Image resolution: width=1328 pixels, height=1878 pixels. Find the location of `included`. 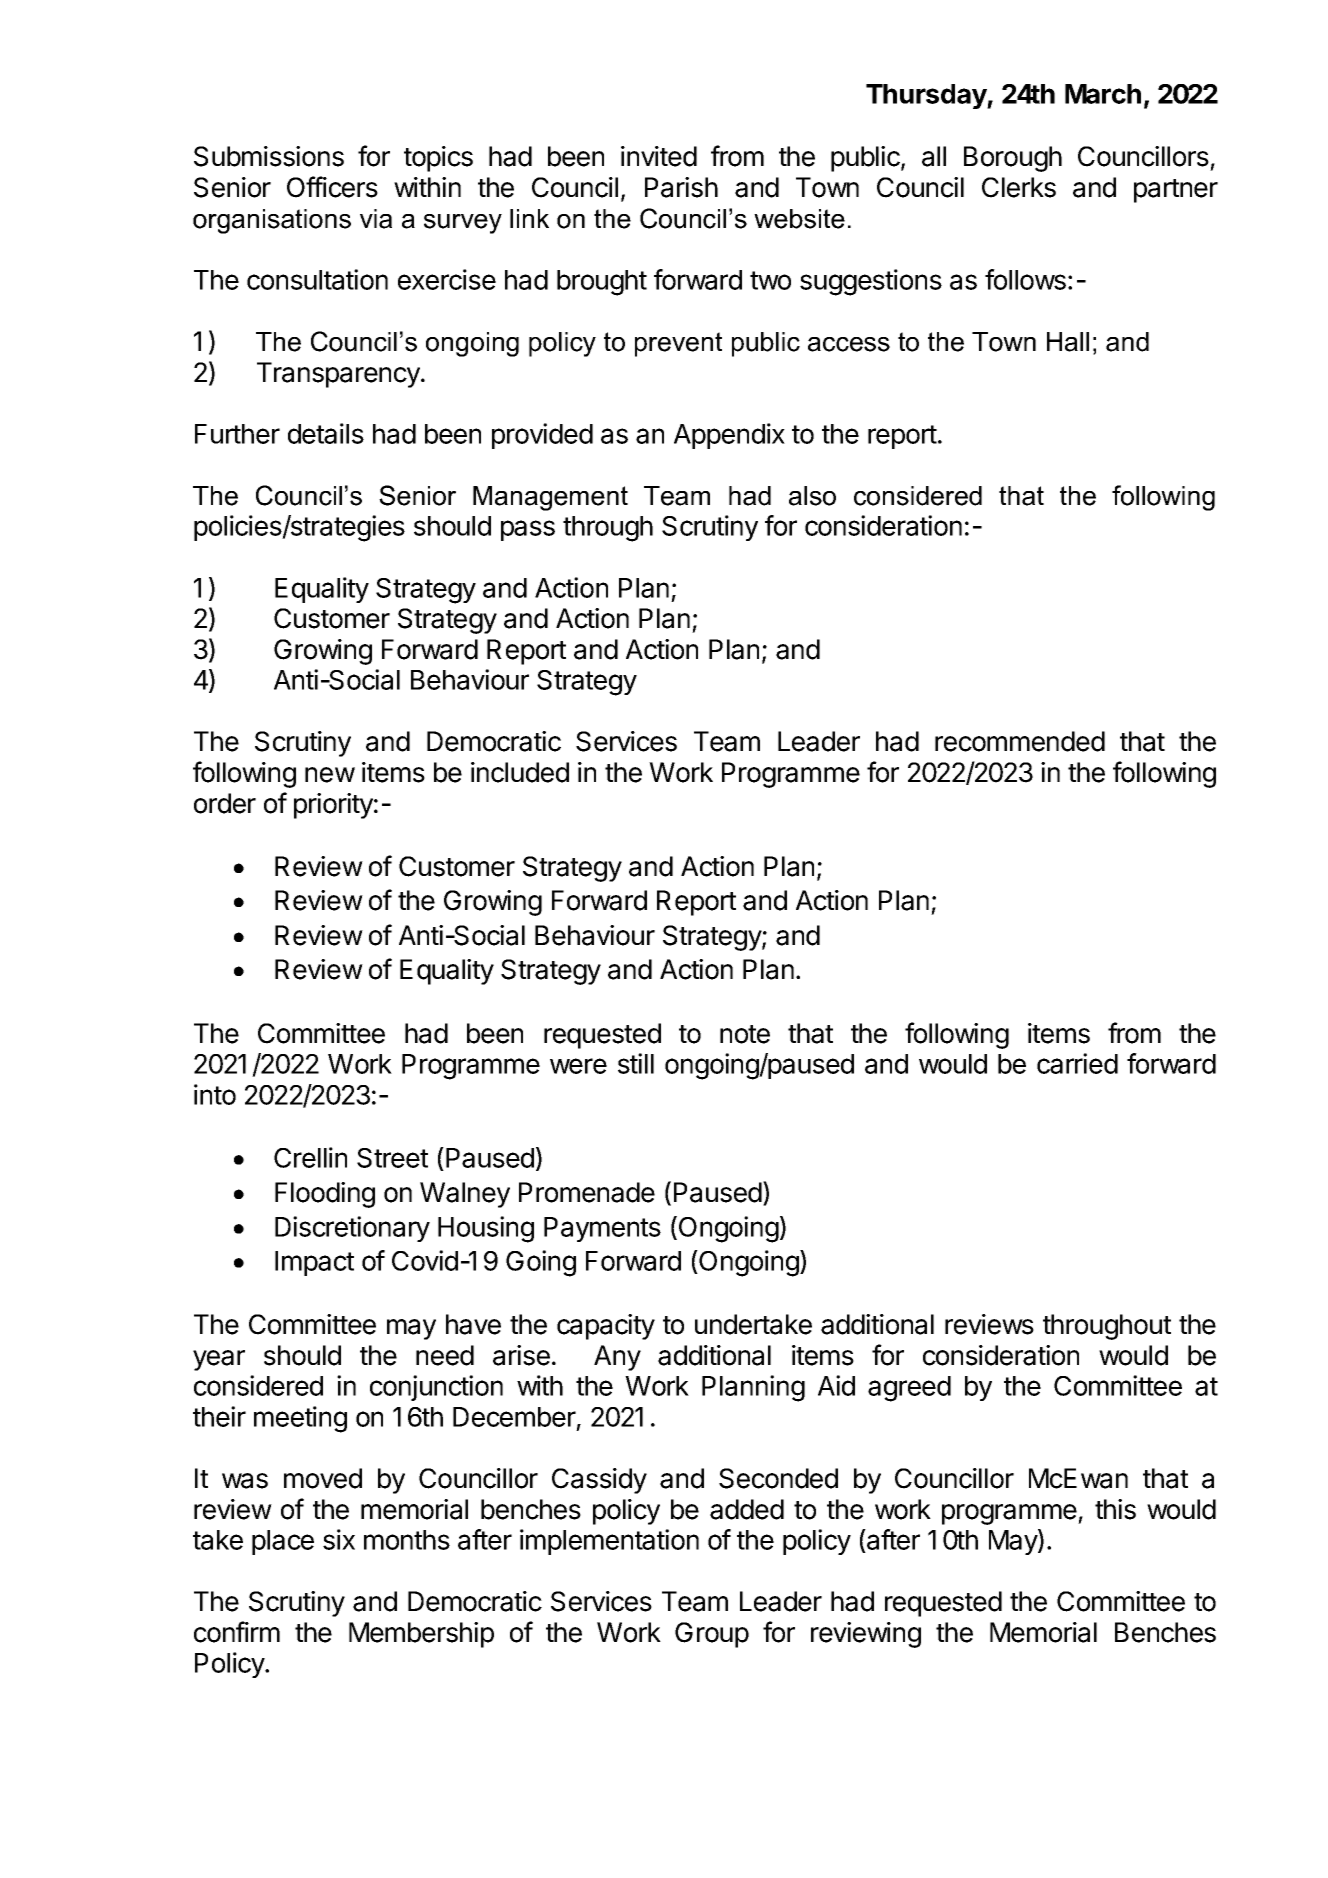

included is located at coordinates (520, 772).
